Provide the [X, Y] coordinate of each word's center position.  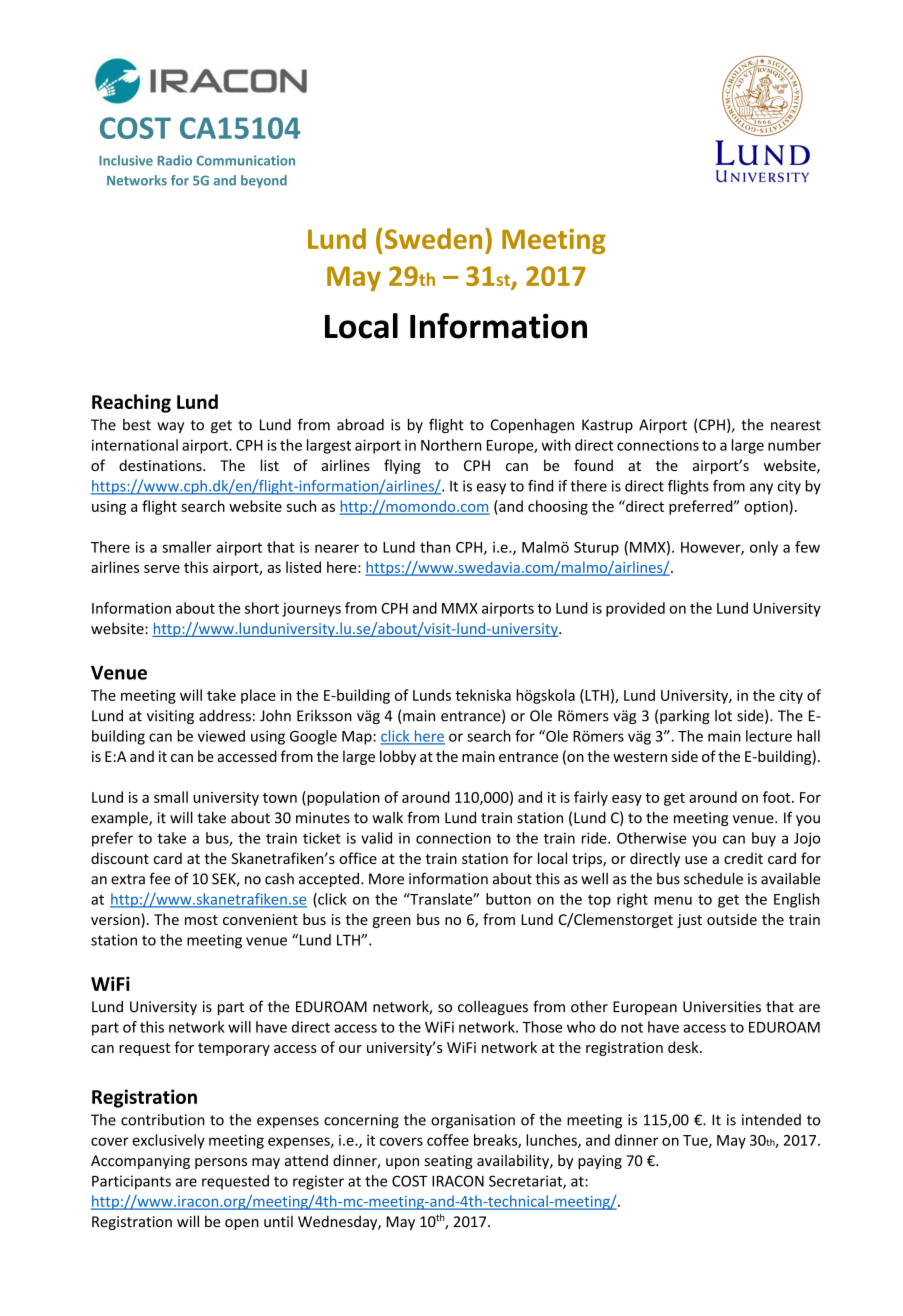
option [767, 507]
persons [221, 1163]
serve [162, 569]
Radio [175, 160]
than [435, 547]
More [386, 879]
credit [743, 858]
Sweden [432, 238]
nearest [796, 425]
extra [128, 879]
